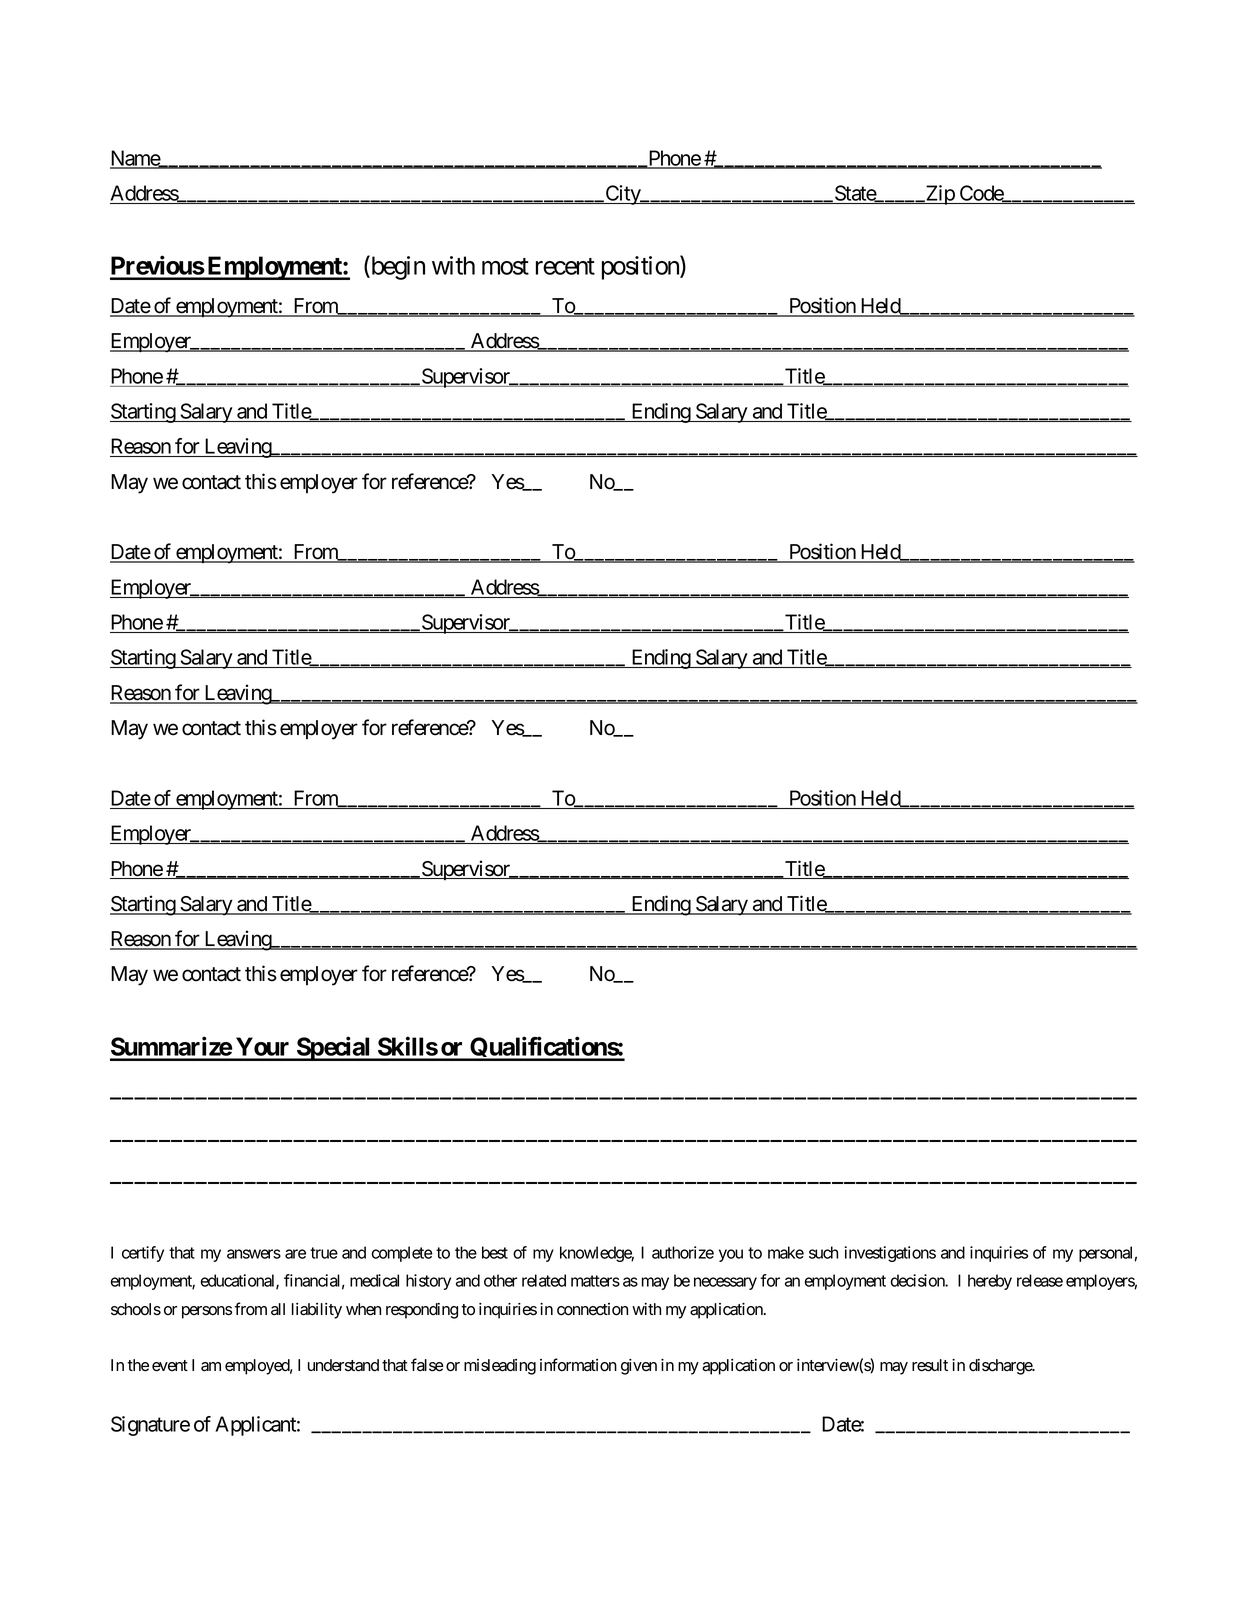 The image size is (1248, 1615). What do you see at coordinates (495, 1252) in the page?
I see `best` at bounding box center [495, 1252].
